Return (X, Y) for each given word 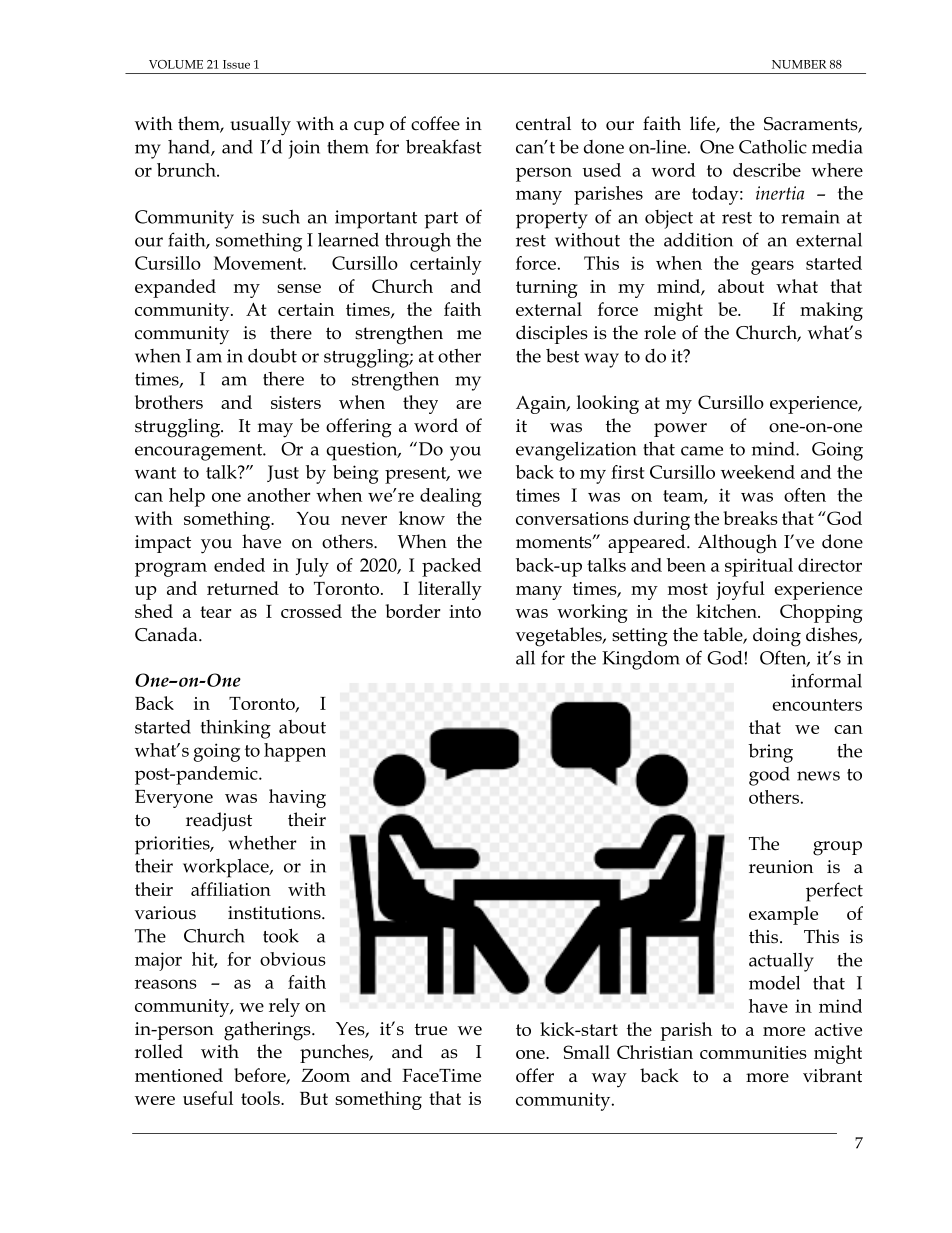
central (543, 123)
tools (261, 1098)
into (465, 611)
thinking (236, 729)
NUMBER (799, 64)
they (420, 404)
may (275, 430)
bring (770, 753)
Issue (236, 64)
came (702, 451)
